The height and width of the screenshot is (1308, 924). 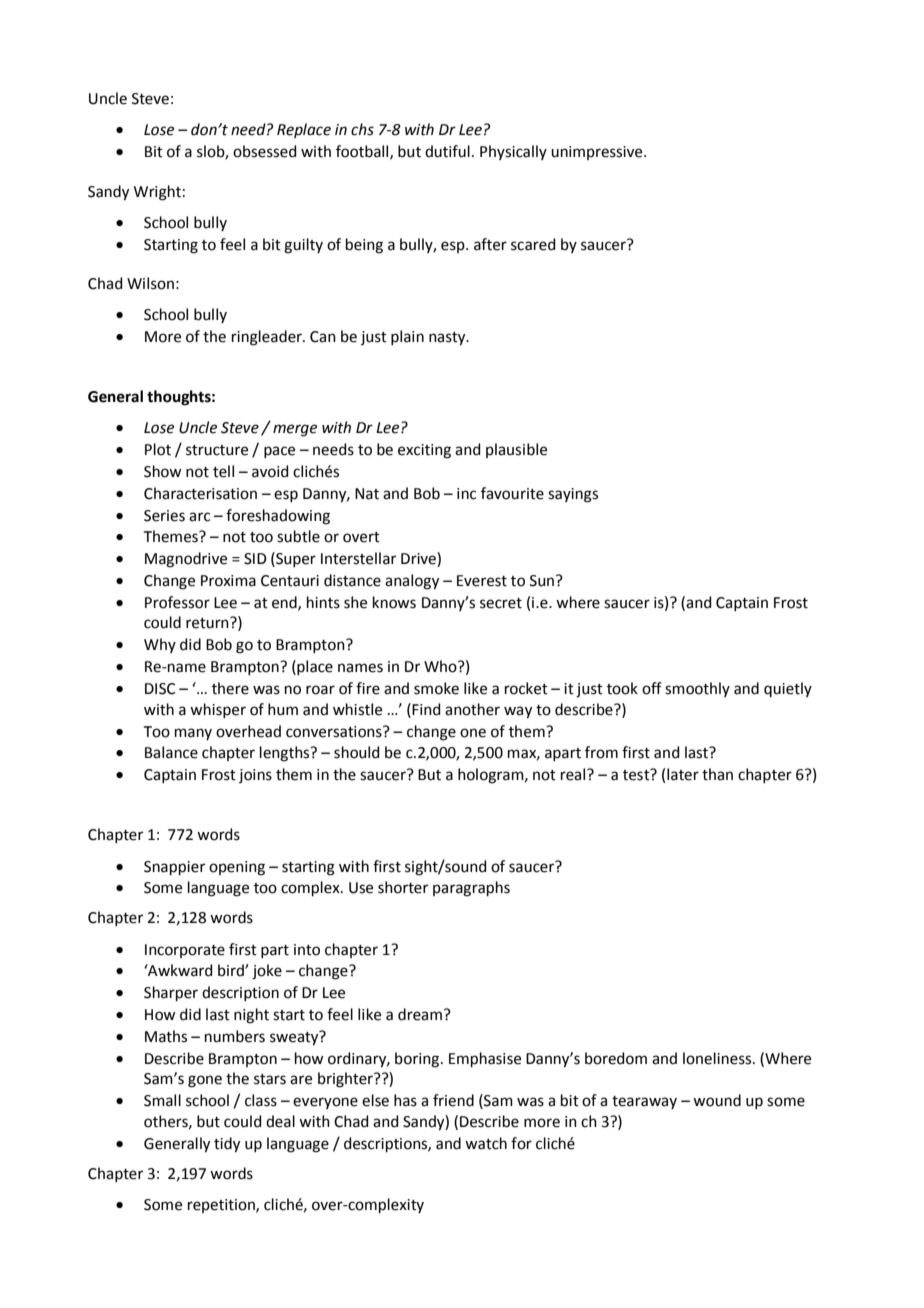 I want to click on than, so click(x=717, y=774).
